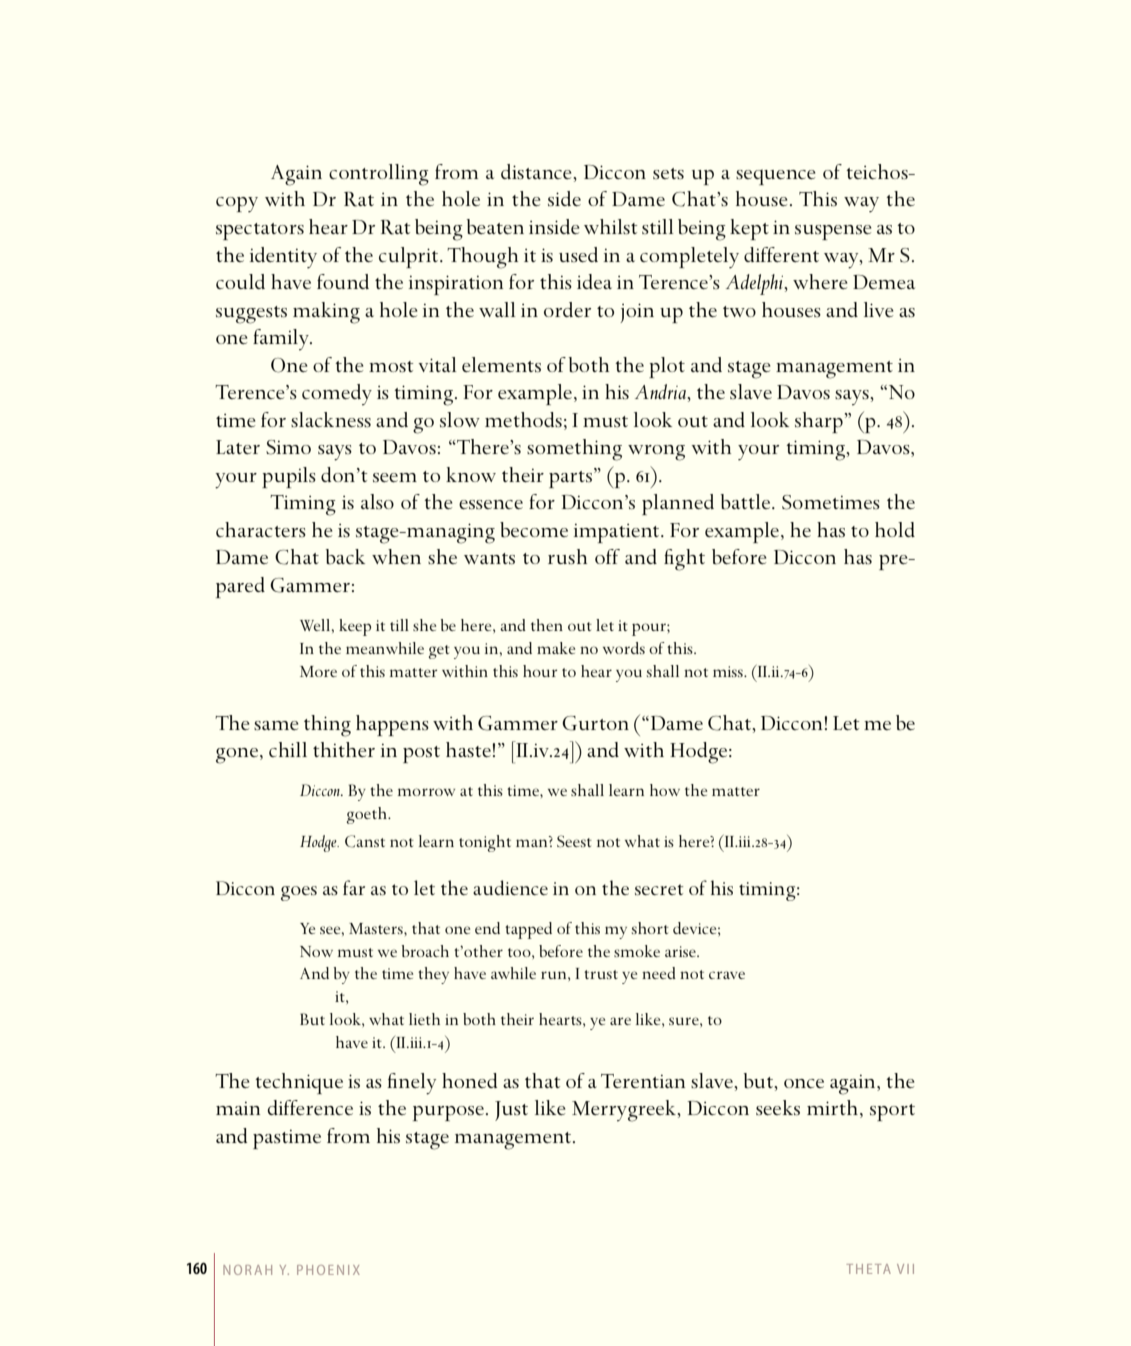  What do you see at coordinates (368, 815) in the document?
I see `goeth` at bounding box center [368, 815].
